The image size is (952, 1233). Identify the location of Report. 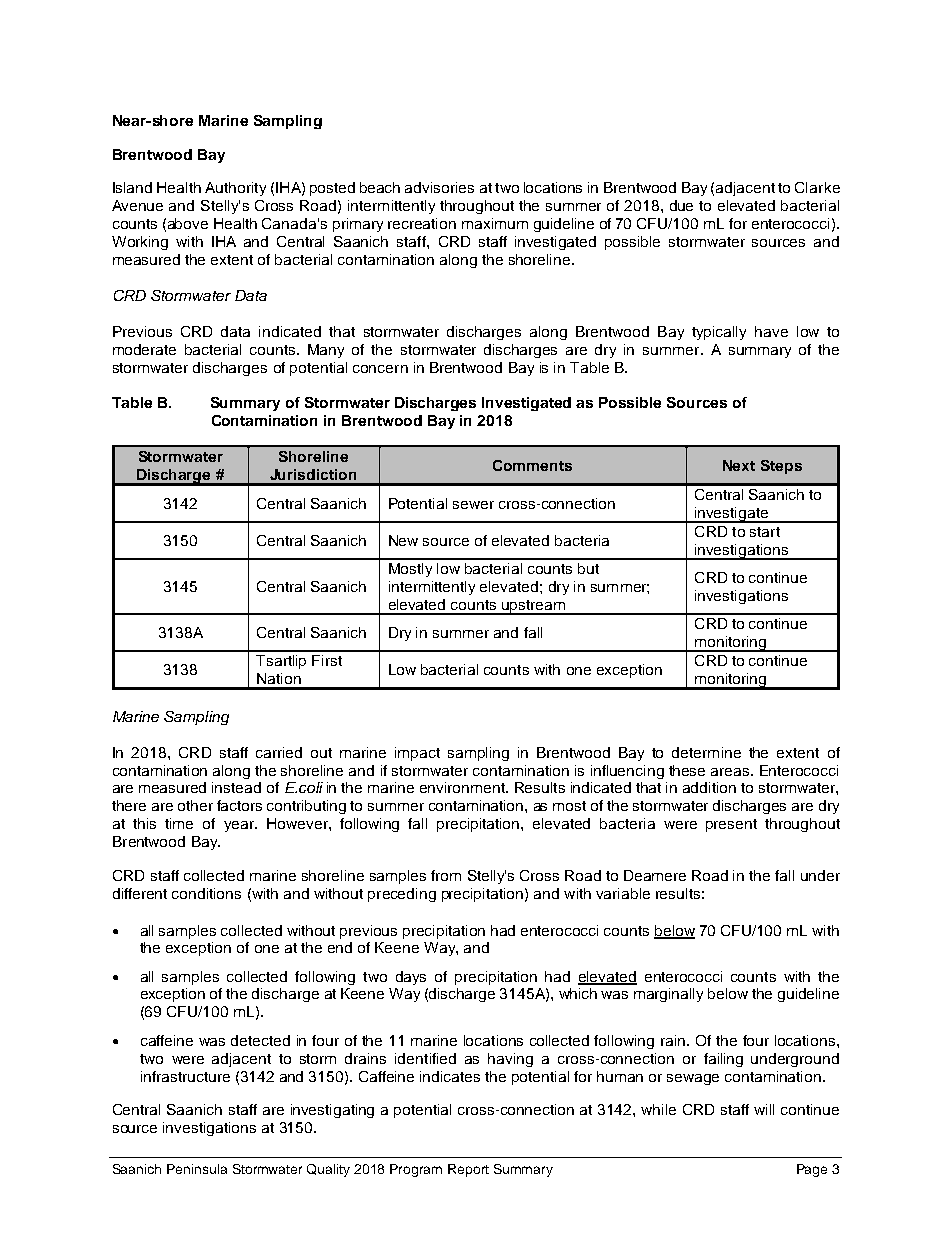
(468, 1170).
